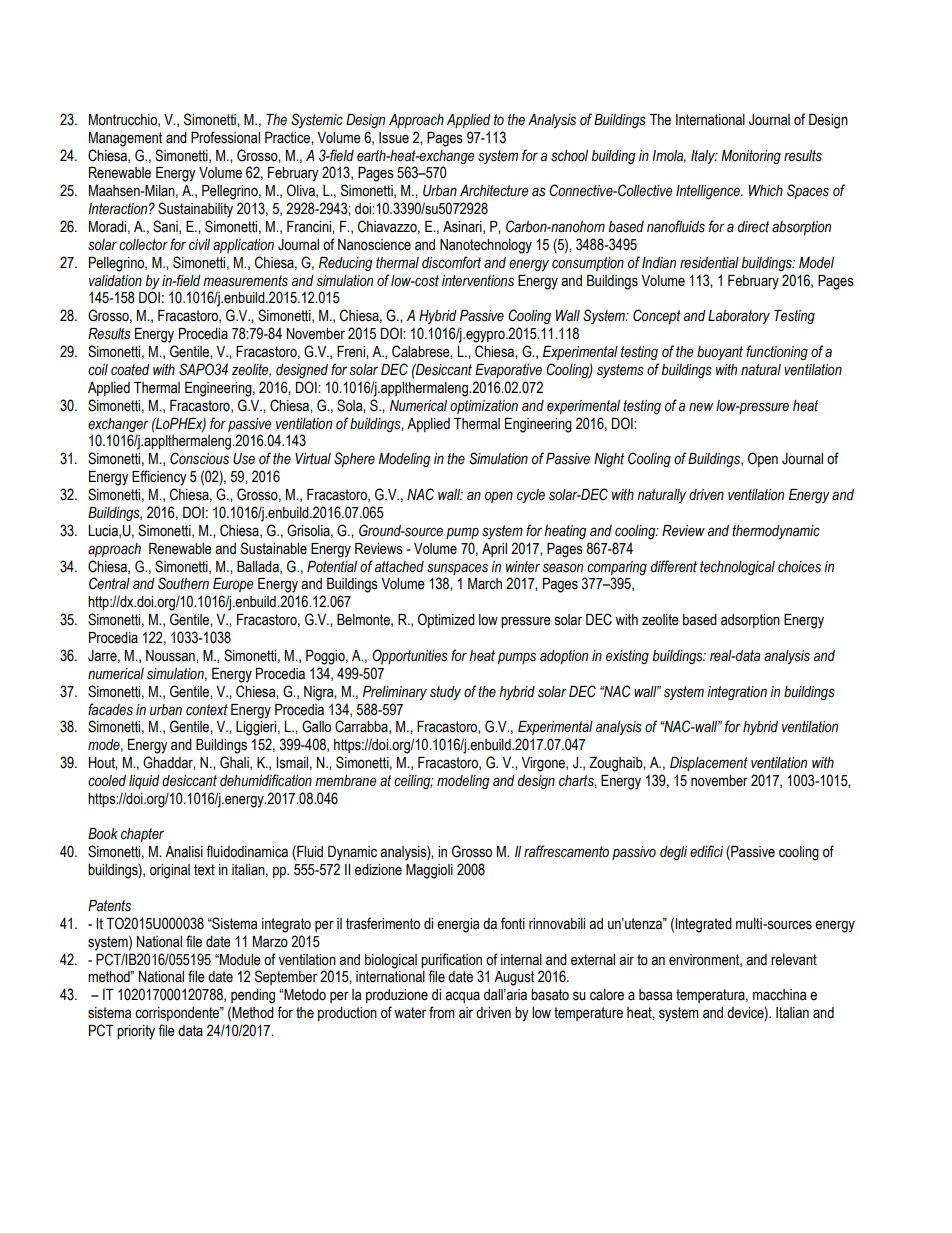 The image size is (952, 1233). Describe the element at coordinates (136, 1032) in the page. I see `priority` at that location.
